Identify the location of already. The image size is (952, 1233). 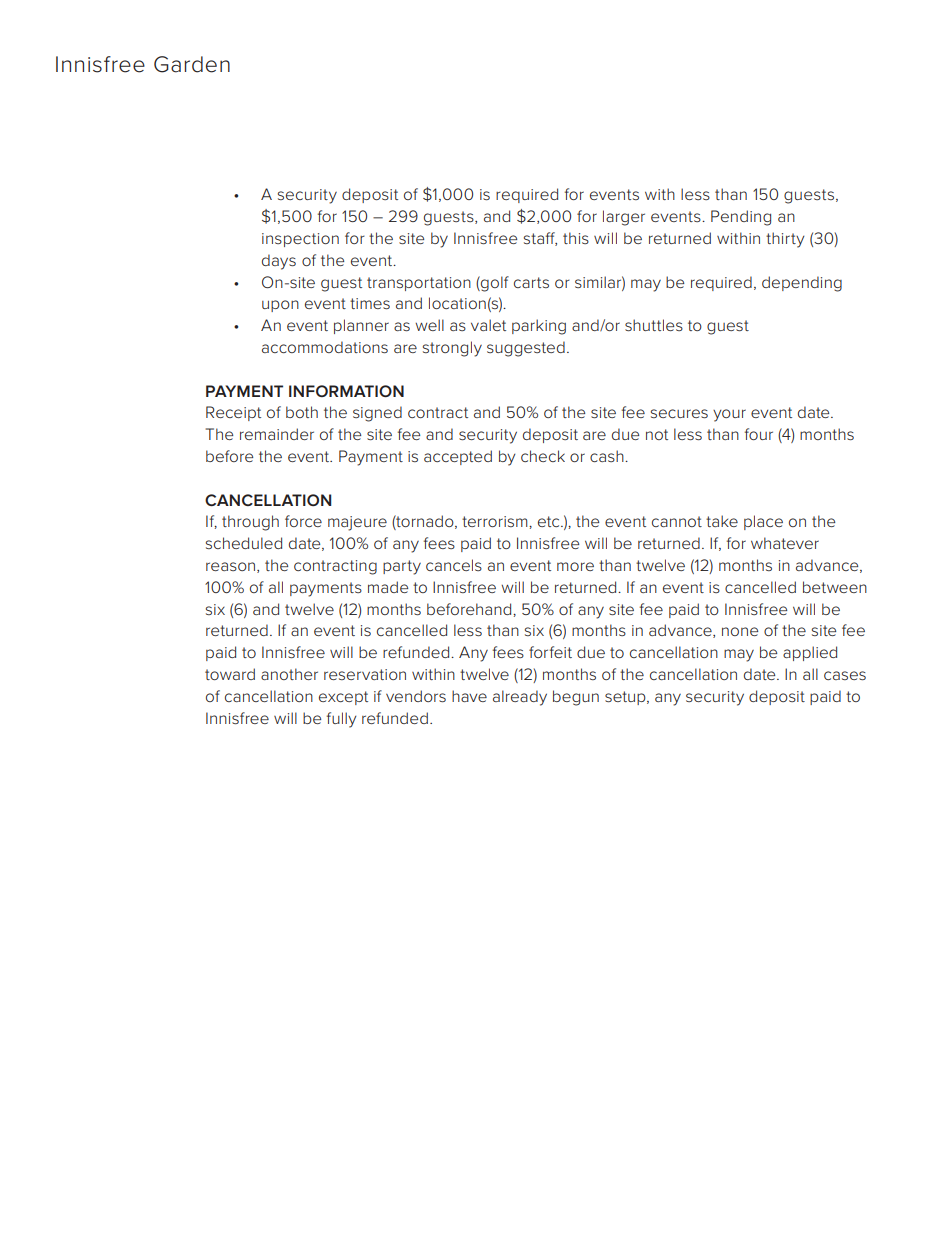
(520, 698).
